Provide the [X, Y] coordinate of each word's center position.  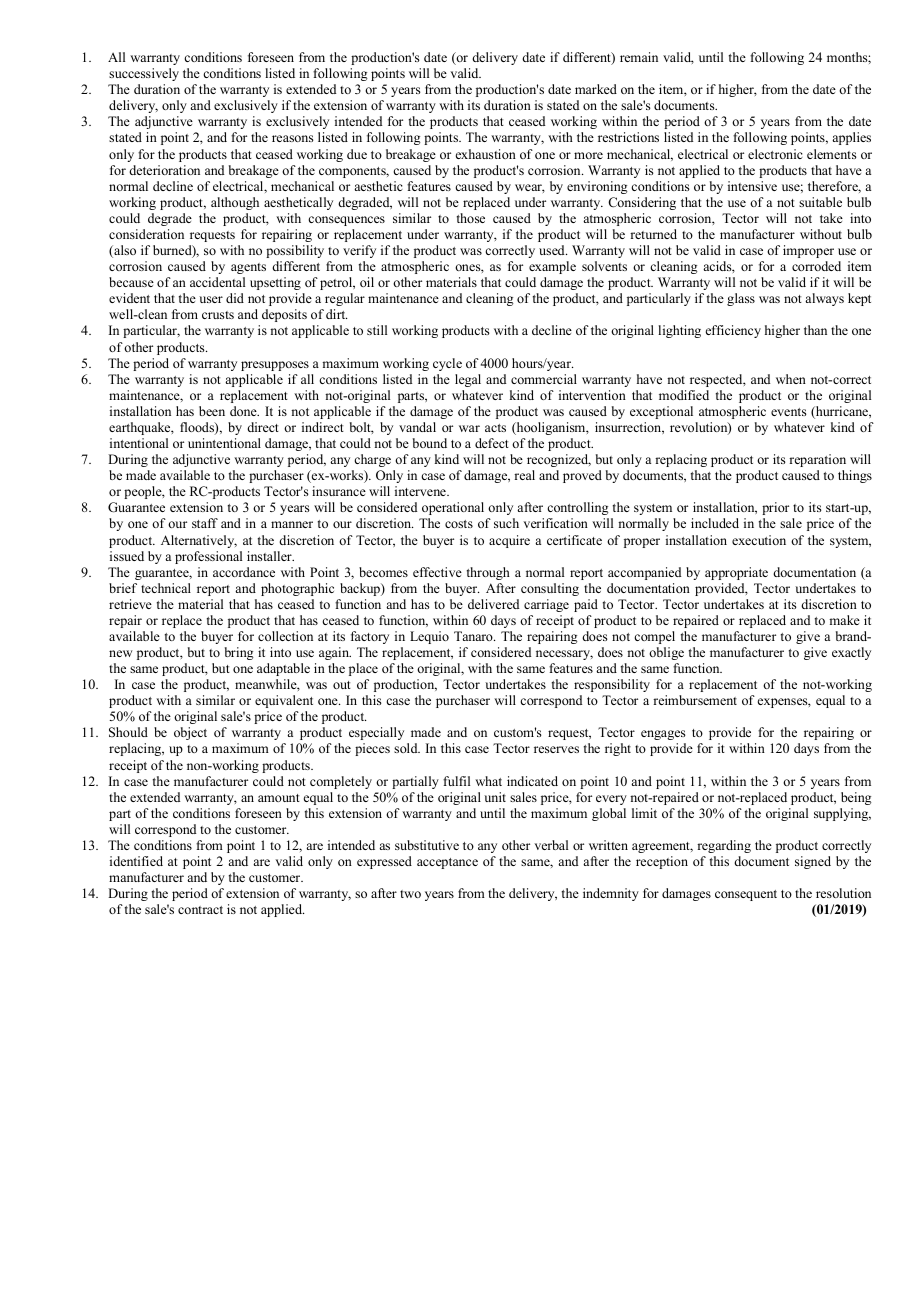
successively [144, 74]
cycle [447, 364]
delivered [494, 604]
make [844, 620]
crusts [218, 315]
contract [200, 910]
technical [166, 588]
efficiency [733, 331]
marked [596, 89]
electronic [775, 154]
